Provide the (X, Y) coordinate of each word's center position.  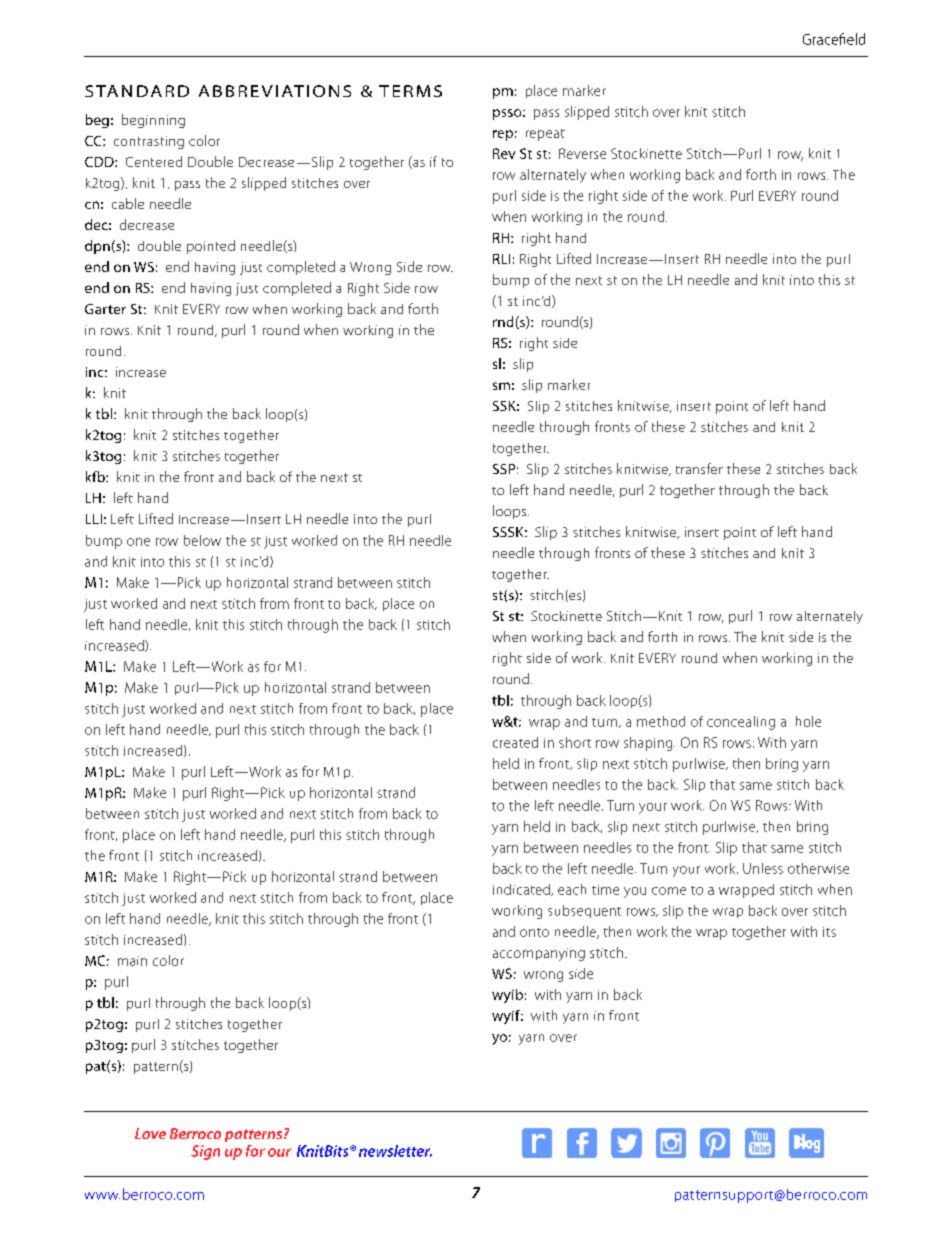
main (132, 961)
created (515, 742)
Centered (154, 161)
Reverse (582, 153)
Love (150, 1133)
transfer (699, 468)
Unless (763, 868)
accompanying (539, 954)
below (202, 540)
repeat (545, 135)
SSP (504, 469)
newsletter (395, 1151)
